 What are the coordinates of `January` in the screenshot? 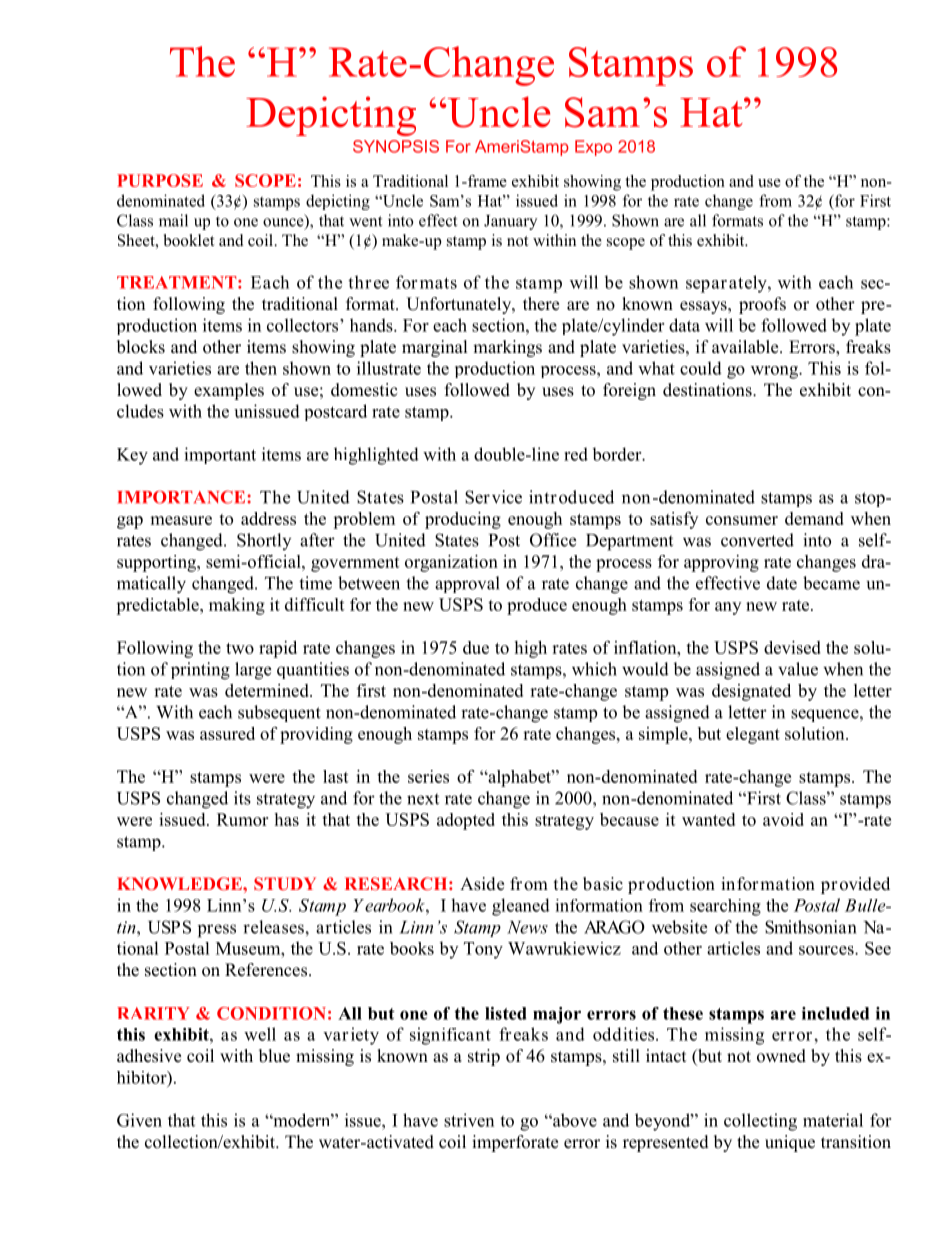 It's located at (510, 222).
